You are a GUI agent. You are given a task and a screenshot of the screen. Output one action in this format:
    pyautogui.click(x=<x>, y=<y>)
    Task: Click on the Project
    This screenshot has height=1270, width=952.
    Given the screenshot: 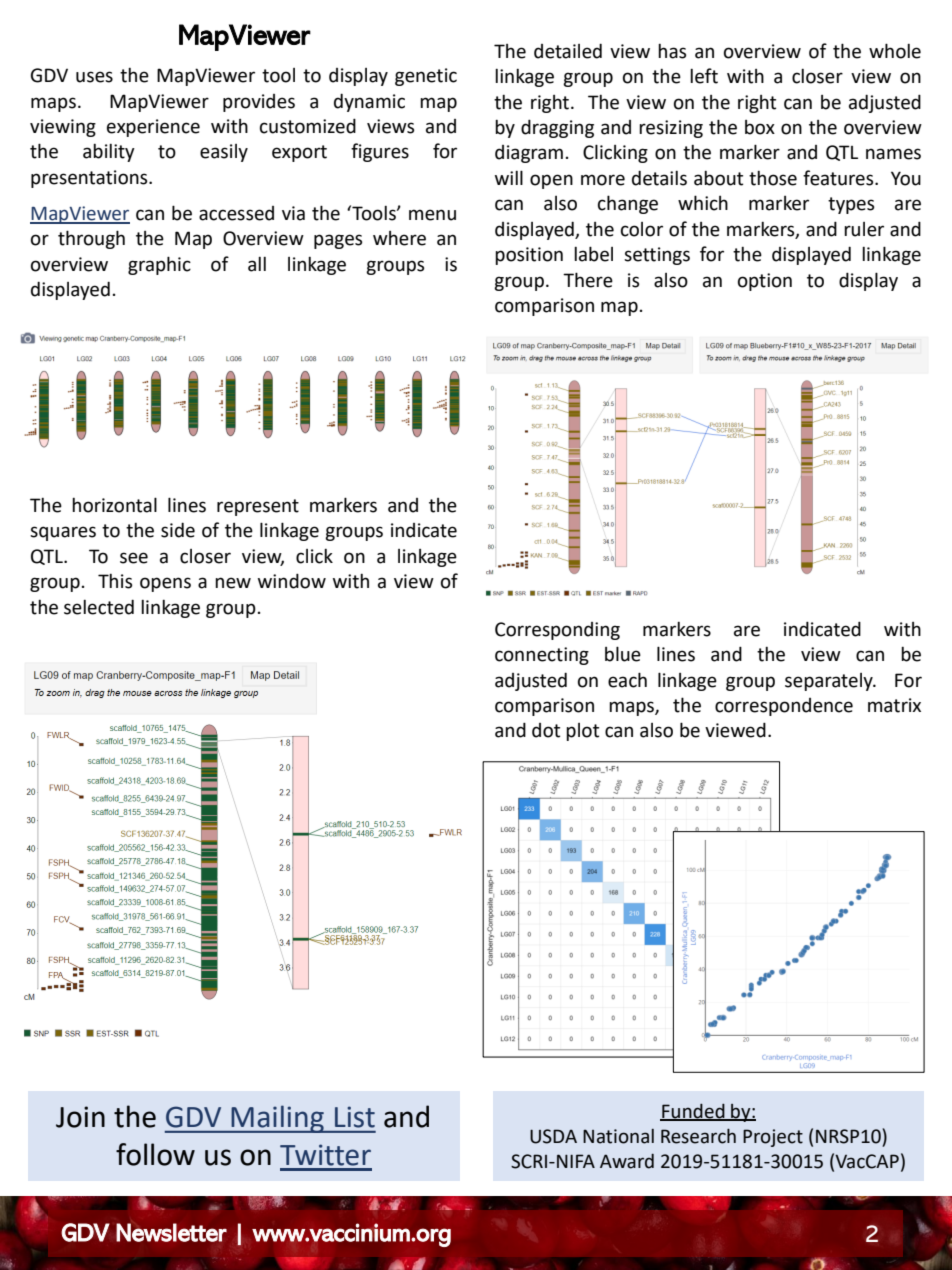 What is the action you would take?
    pyautogui.click(x=773, y=1138)
